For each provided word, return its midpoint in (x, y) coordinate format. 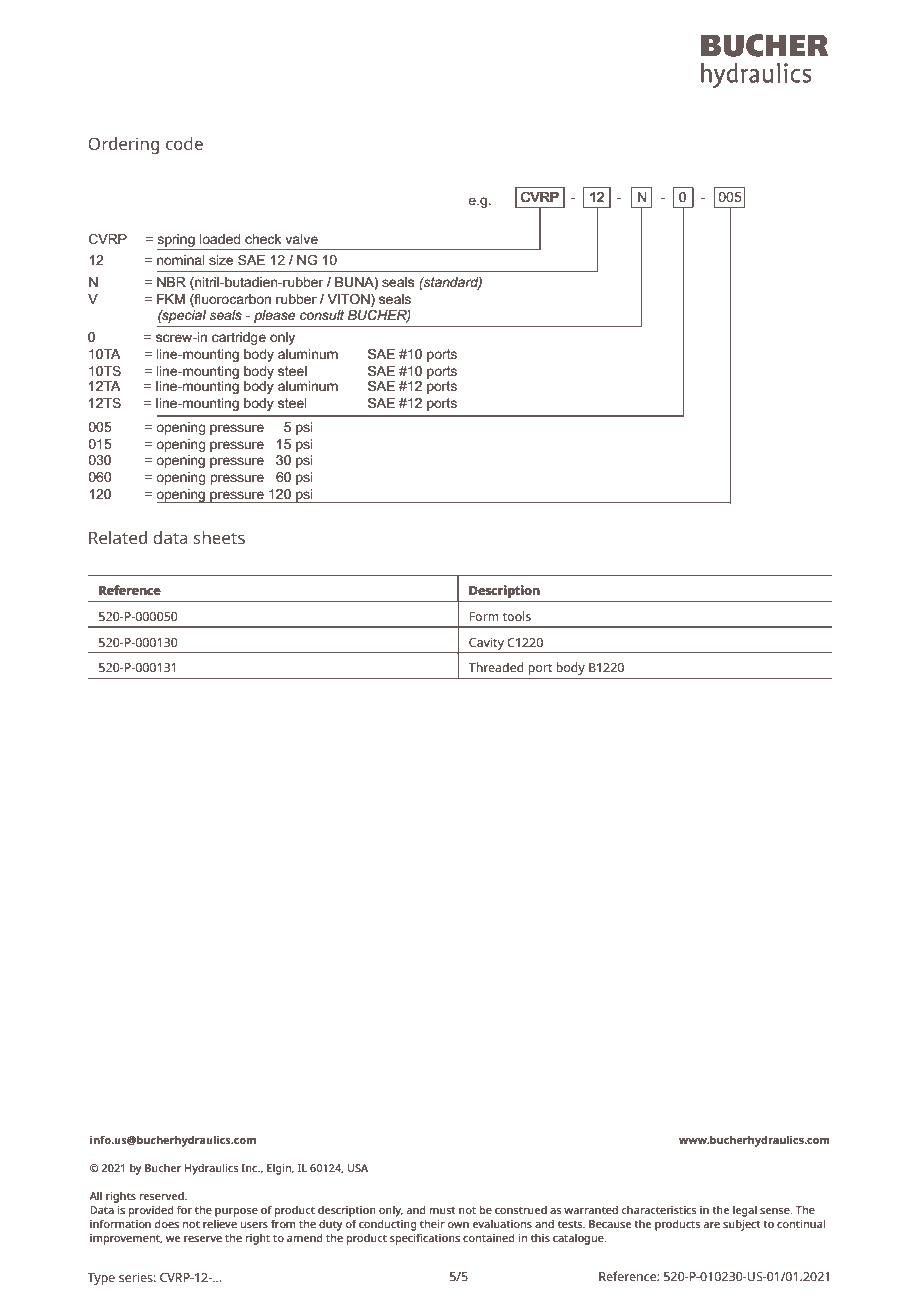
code (184, 143)
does (167, 1223)
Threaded (496, 667)
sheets (219, 537)
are (711, 1225)
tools (517, 616)
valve (301, 239)
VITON (349, 299)
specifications (425, 1239)
